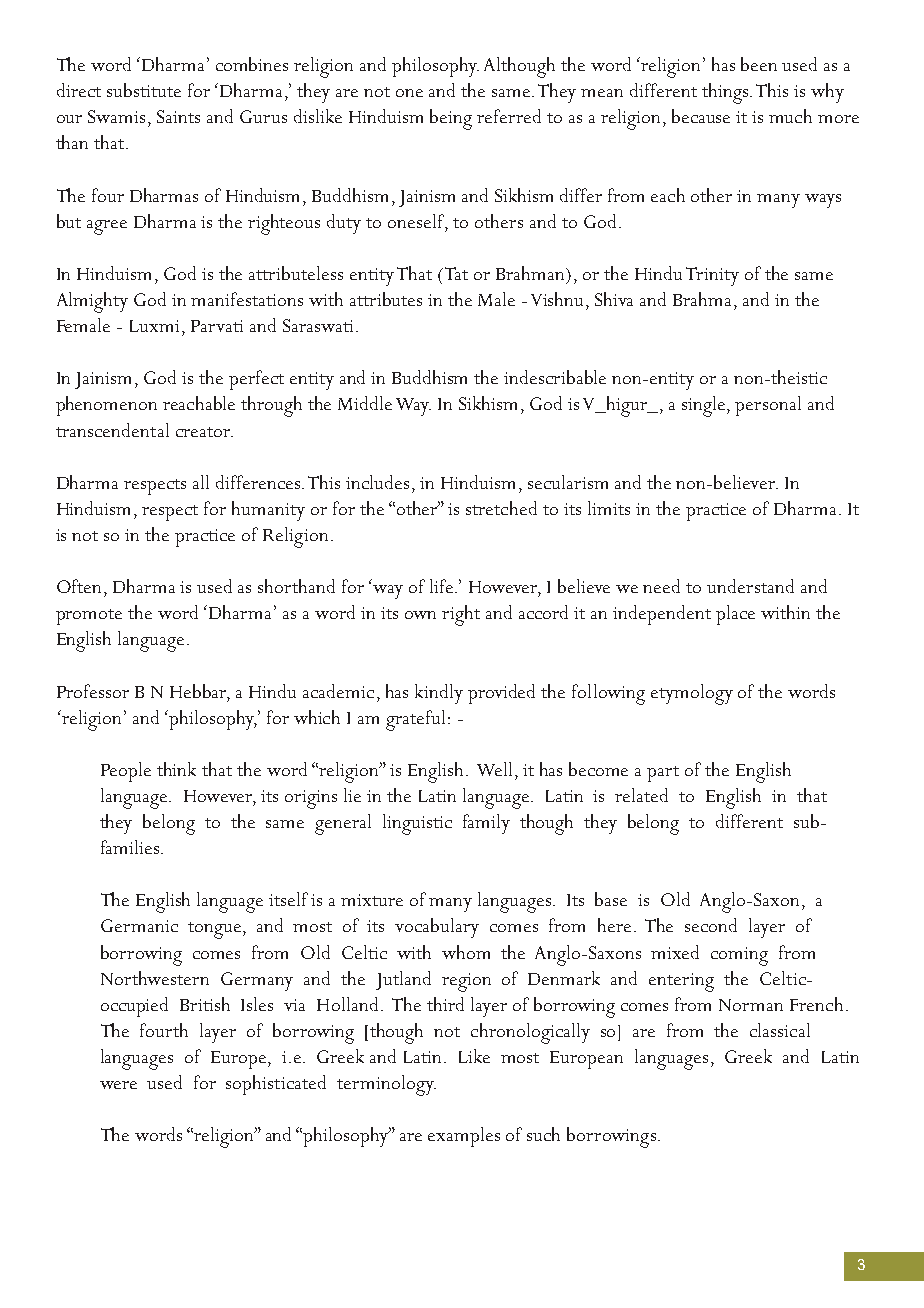  Describe the element at coordinates (725, 93) in the image. I see `things` at that location.
